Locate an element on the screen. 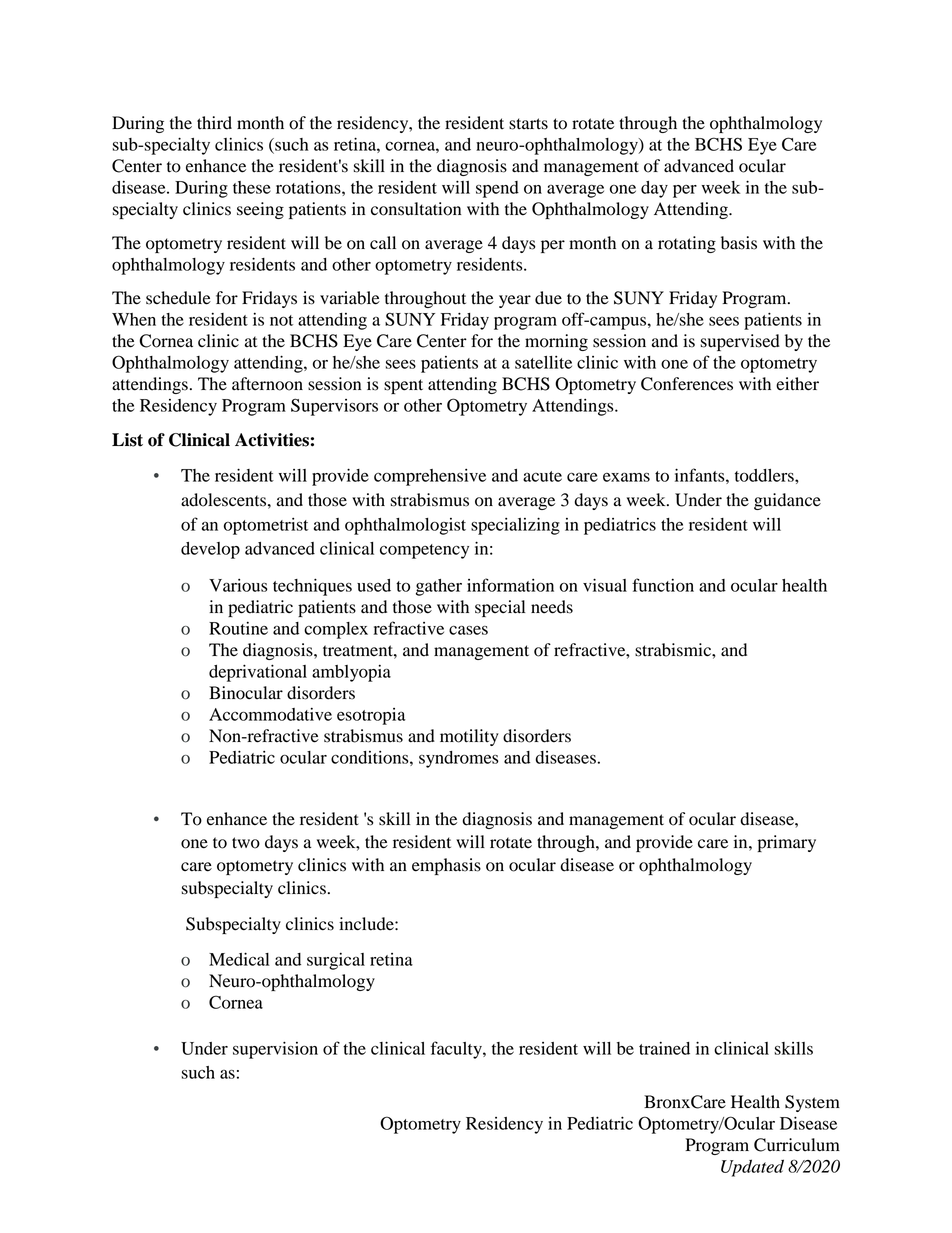 The height and width of the screenshot is (1233, 952). trained is located at coordinates (664, 1048).
